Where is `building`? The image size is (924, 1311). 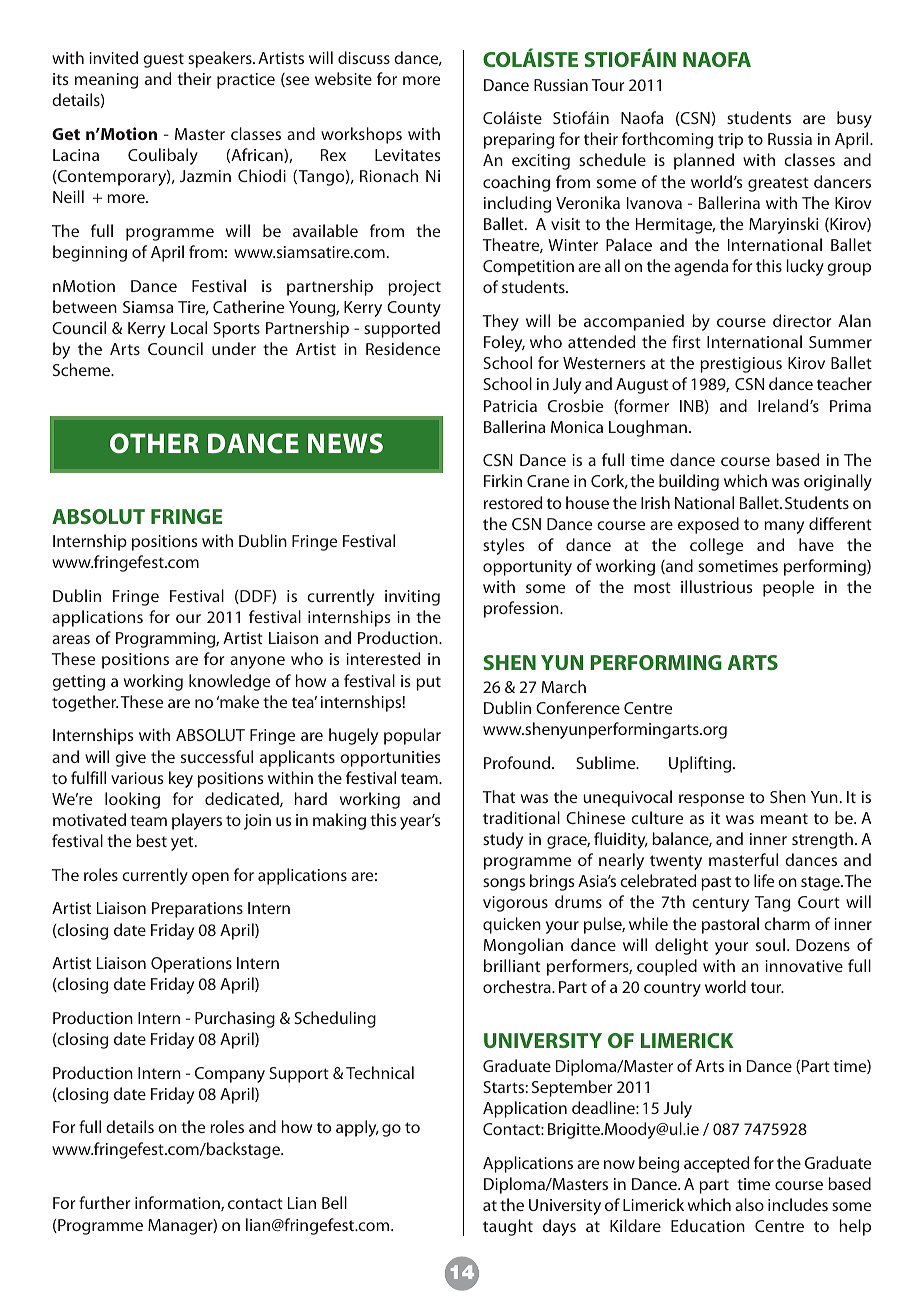 building is located at coordinates (689, 482).
